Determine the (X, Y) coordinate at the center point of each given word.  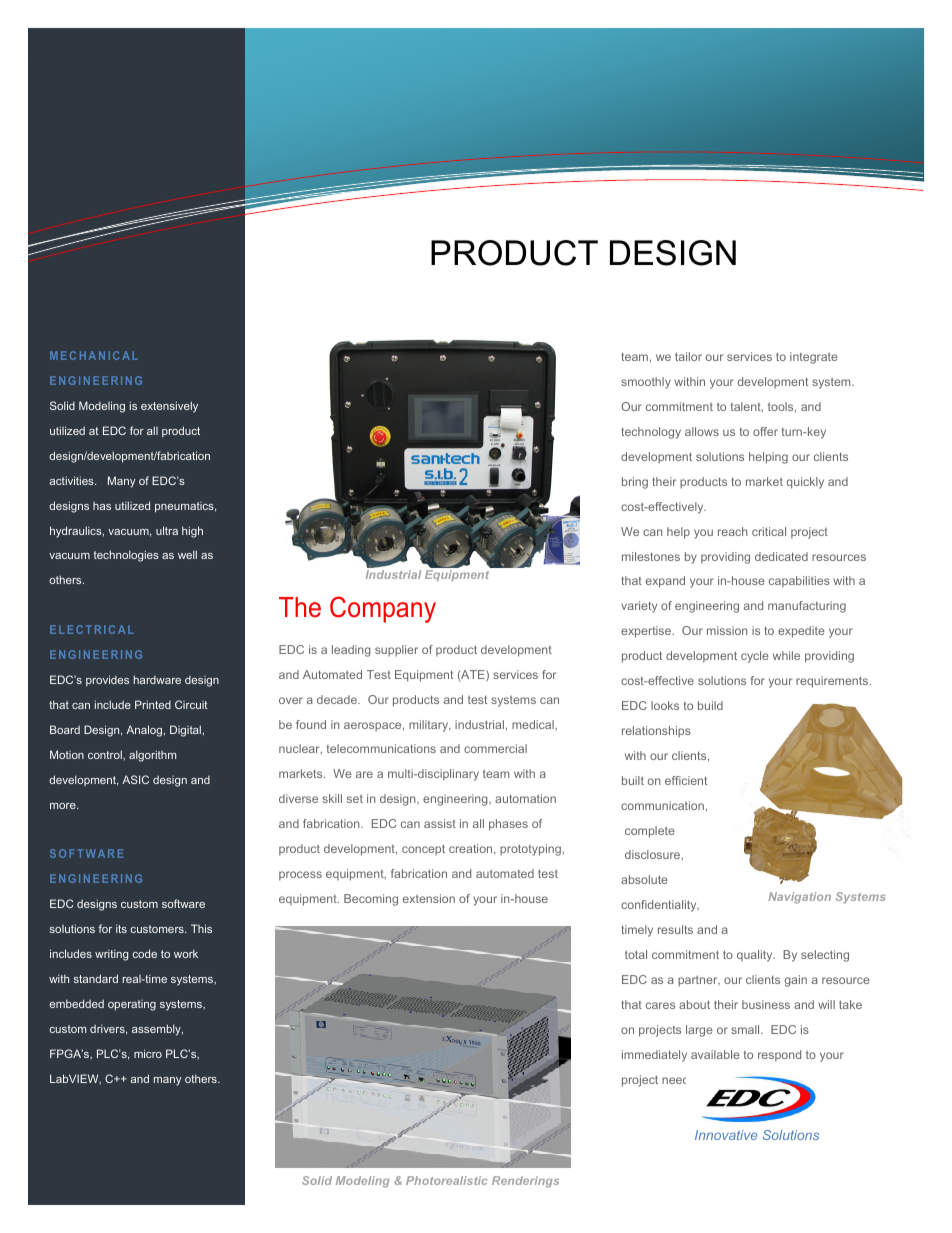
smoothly (646, 383)
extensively (169, 407)
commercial (495, 748)
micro (148, 1053)
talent (747, 407)
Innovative (726, 1135)
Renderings (525, 1182)
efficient (686, 780)
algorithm (152, 756)
